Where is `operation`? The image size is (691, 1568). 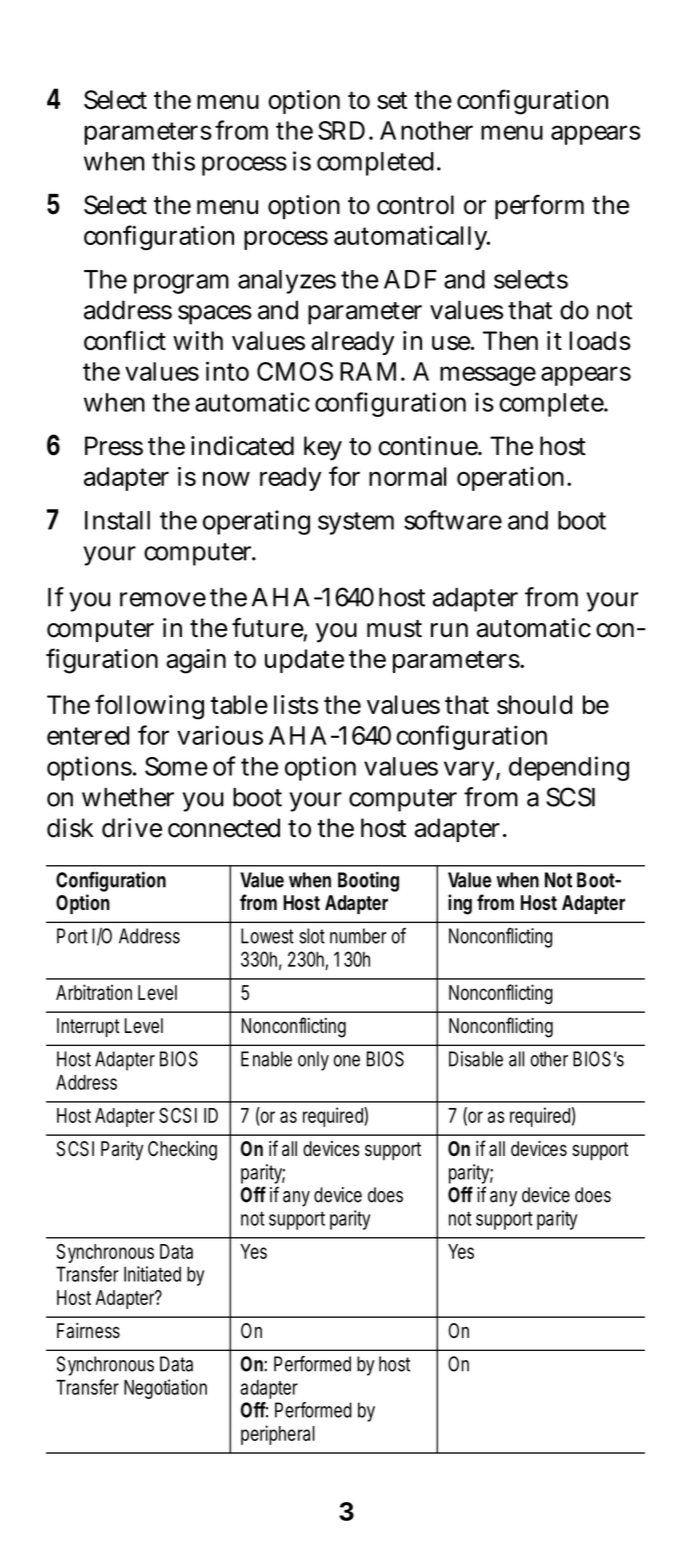
operation is located at coordinates (513, 479).
